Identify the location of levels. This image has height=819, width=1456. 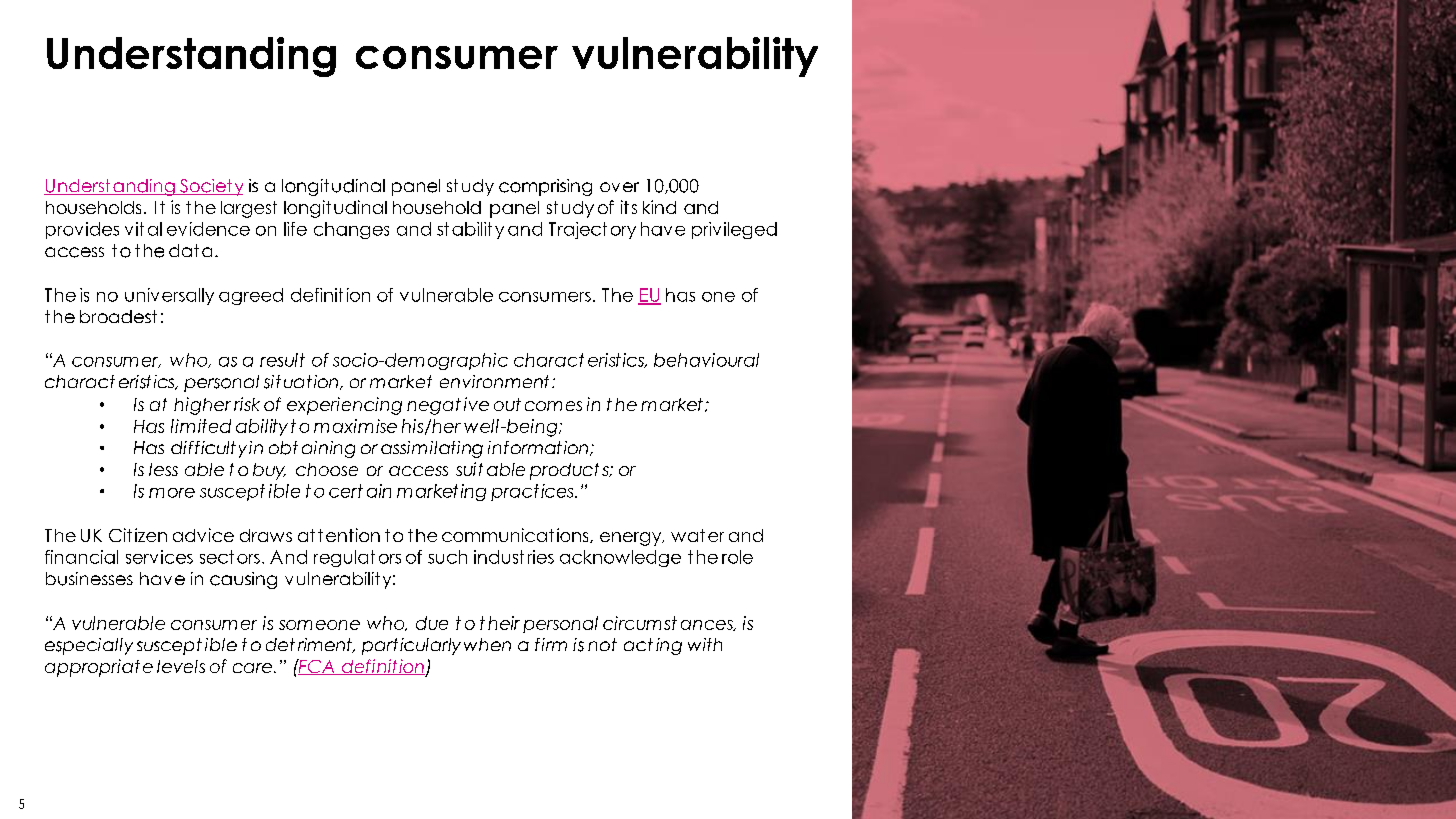
(181, 666).
